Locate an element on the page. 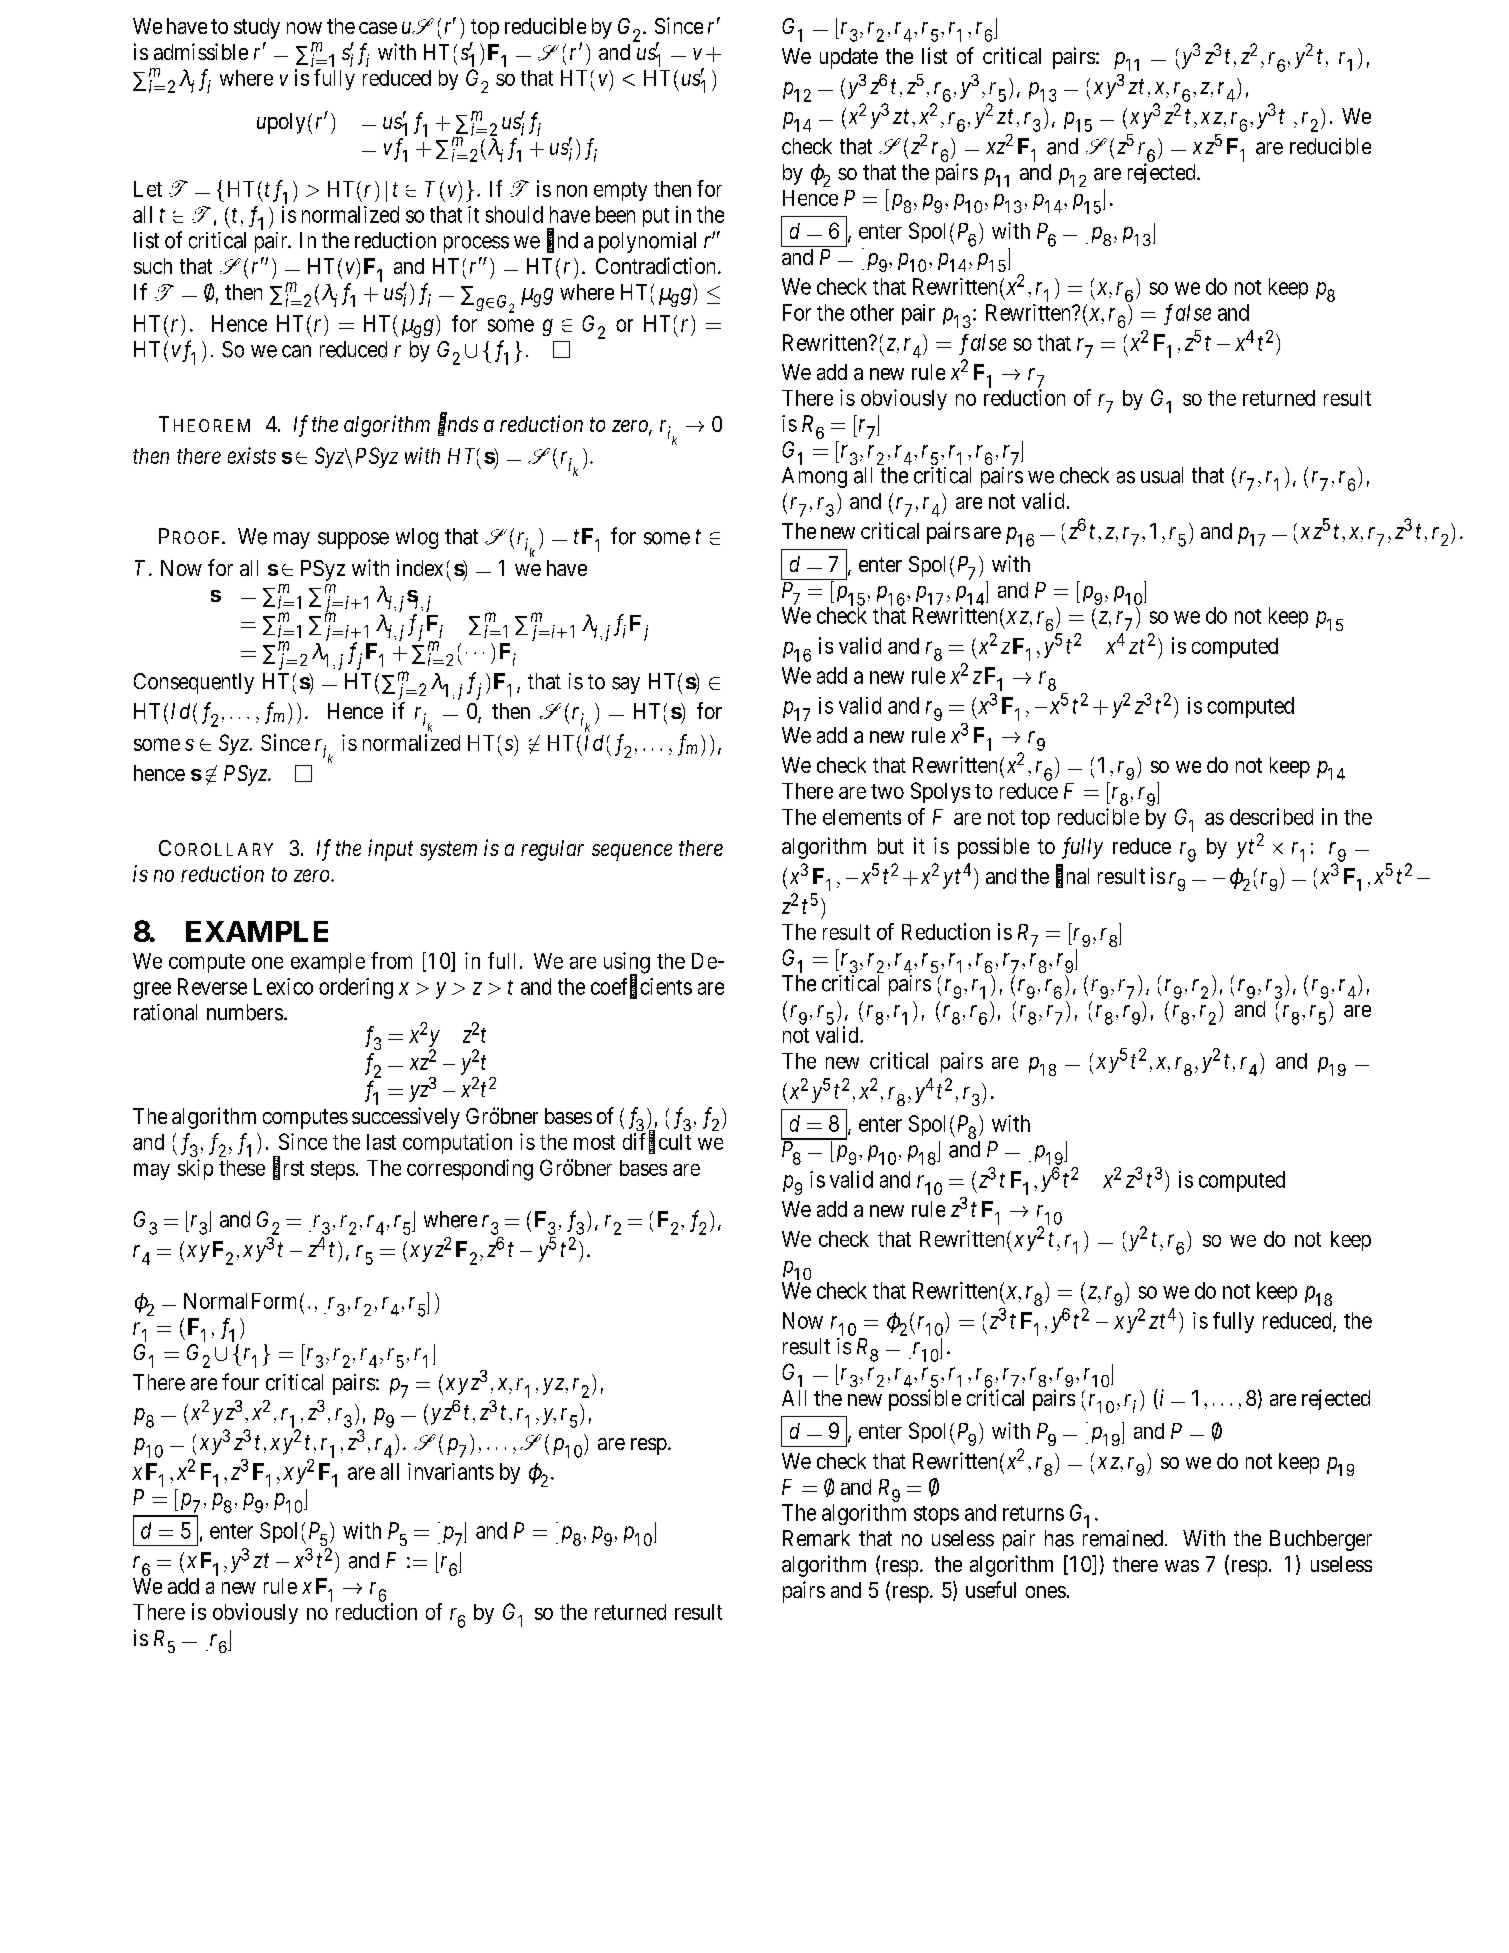 The height and width of the image is (1953, 1509). remained is located at coordinates (1124, 1538).
